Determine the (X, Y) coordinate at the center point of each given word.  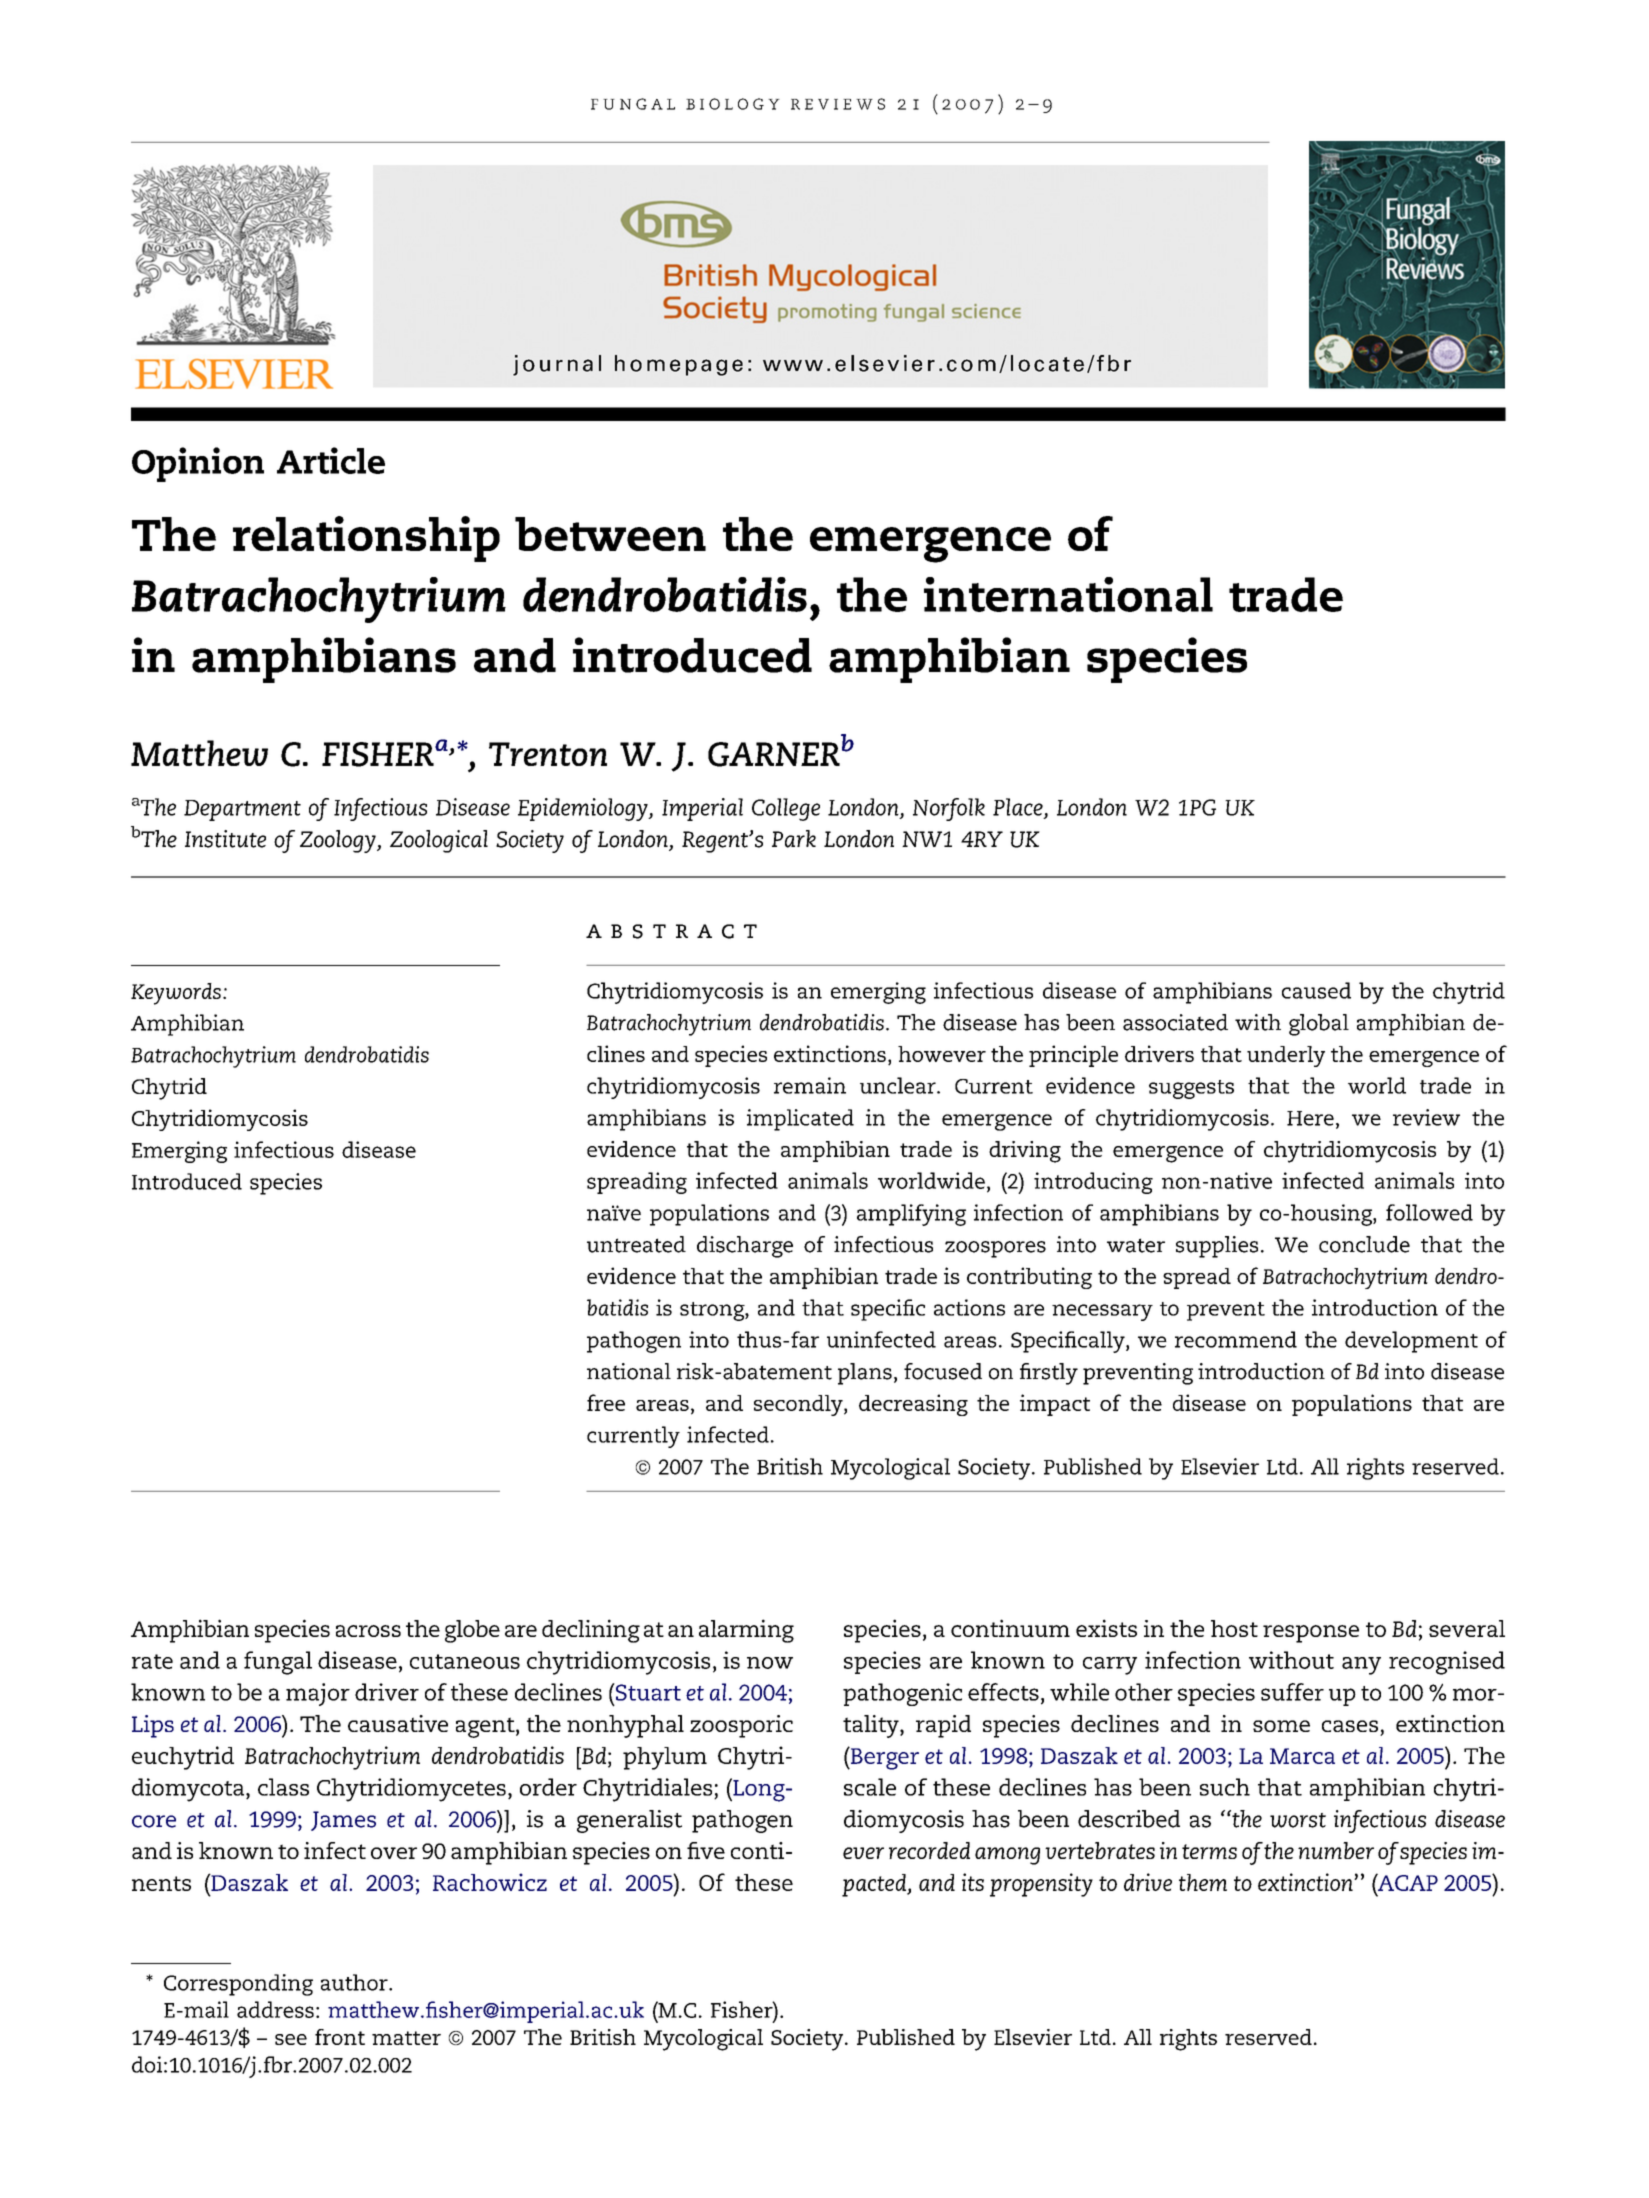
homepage (679, 365)
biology (733, 104)
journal (557, 365)
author (355, 1982)
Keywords (176, 994)
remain (810, 1085)
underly (1286, 1056)
